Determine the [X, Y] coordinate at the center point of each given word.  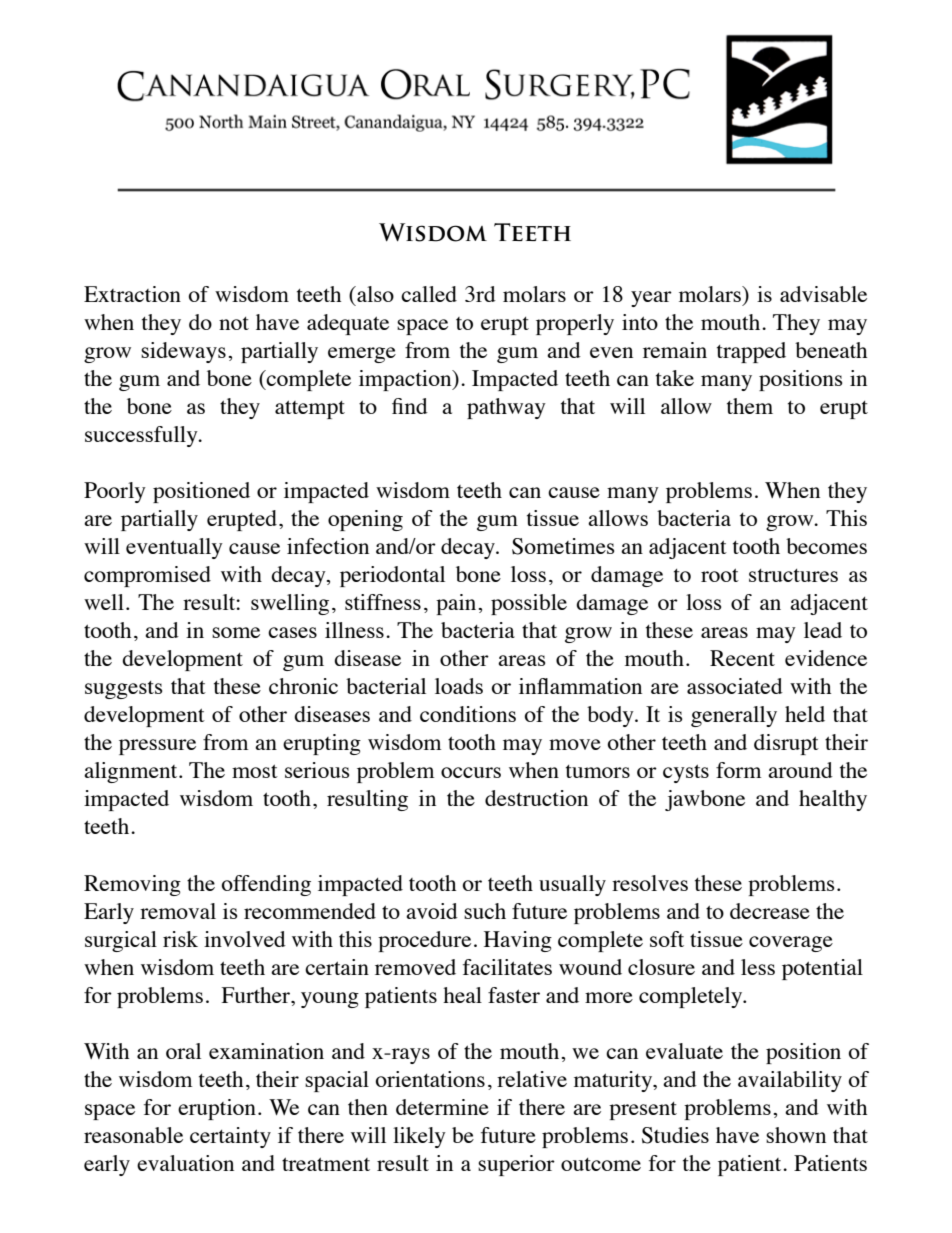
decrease [770, 911]
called [429, 294]
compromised [147, 576]
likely [419, 1137]
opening [365, 520]
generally [734, 716]
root [720, 575]
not [234, 323]
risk [180, 939]
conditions [468, 714]
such [485, 911]
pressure [157, 747]
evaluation [185, 1163]
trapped [751, 352]
